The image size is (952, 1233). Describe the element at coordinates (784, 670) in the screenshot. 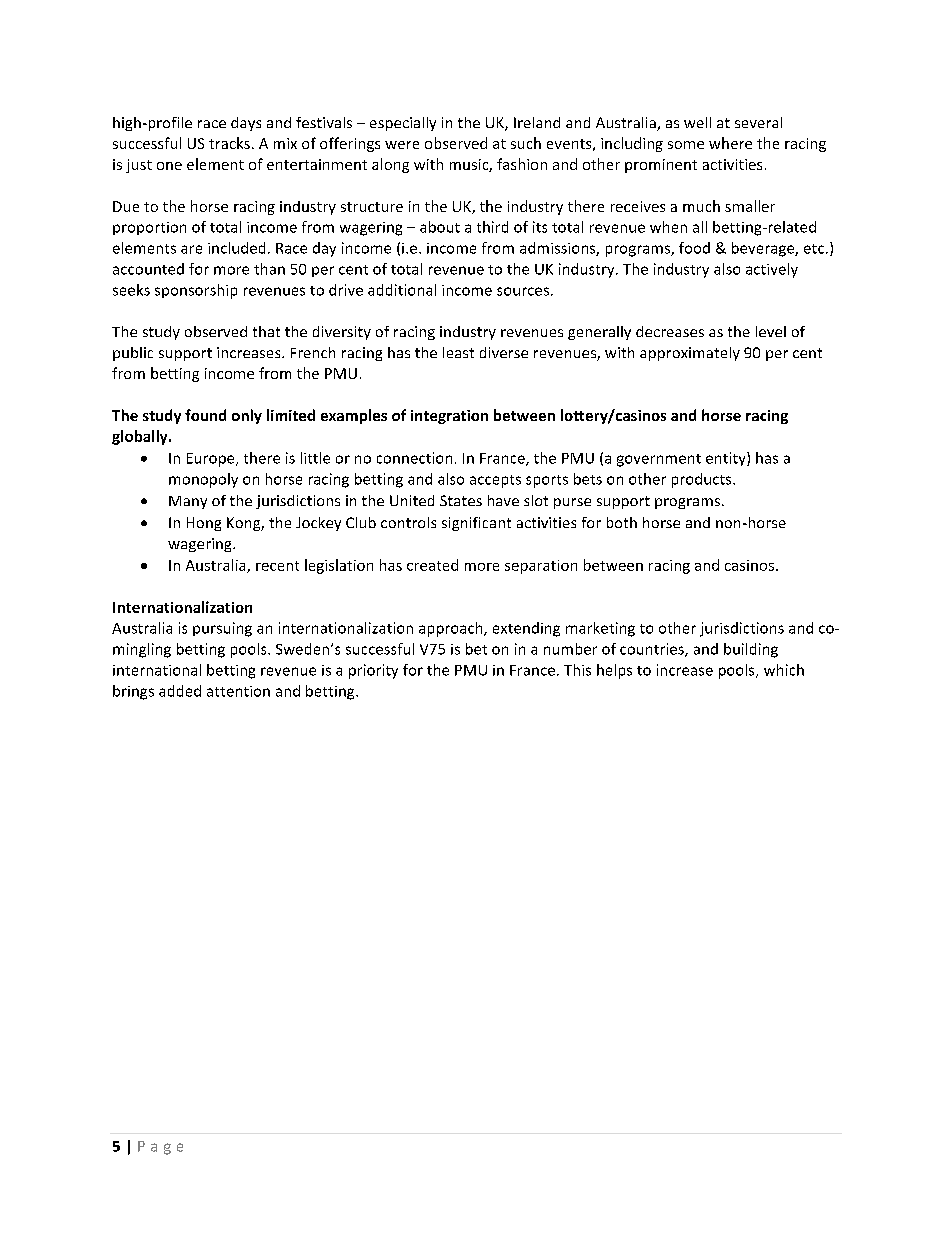

I see `which` at that location.
